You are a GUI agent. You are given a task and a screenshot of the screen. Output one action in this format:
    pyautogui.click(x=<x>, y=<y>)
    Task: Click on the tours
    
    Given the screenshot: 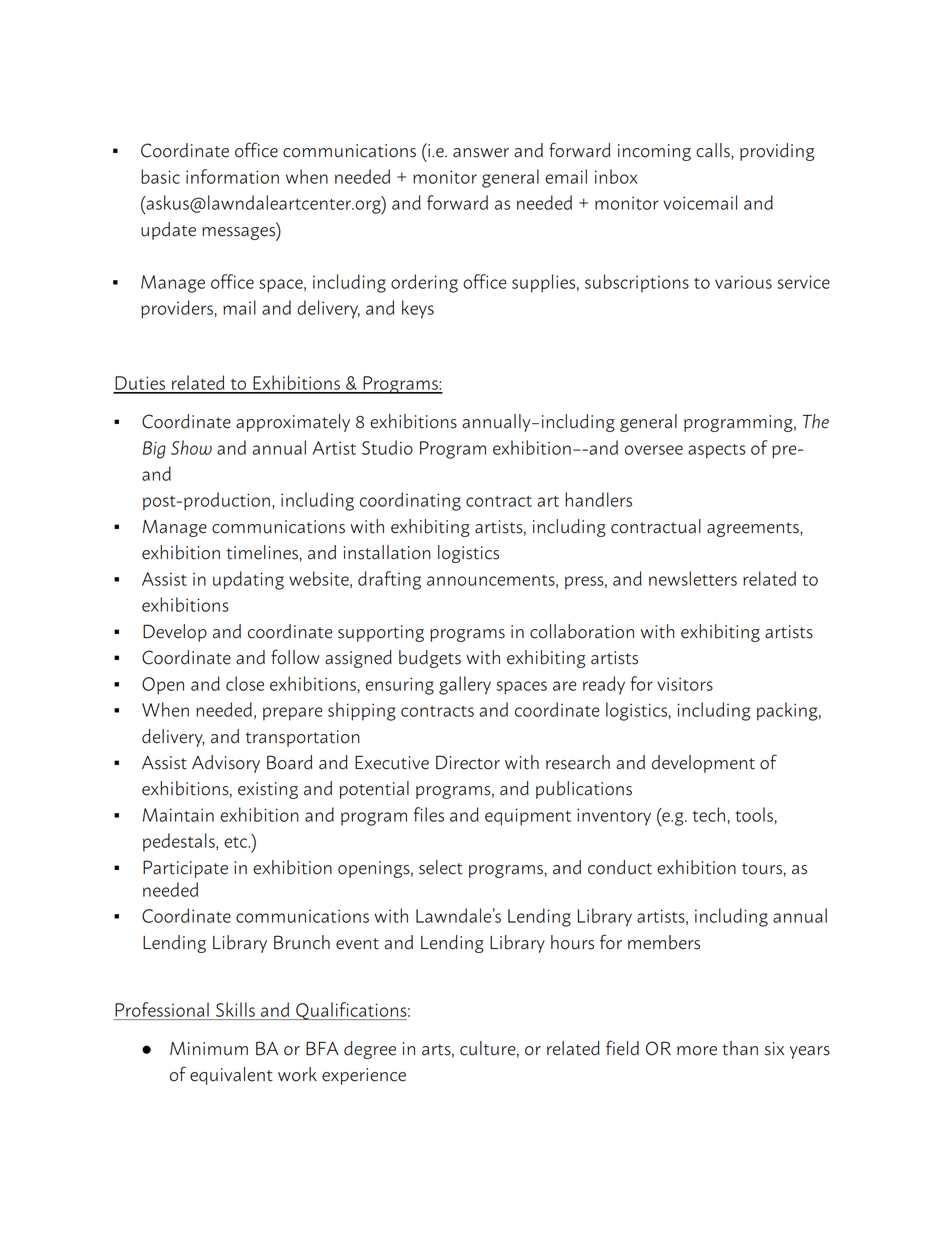 What is the action you would take?
    pyautogui.click(x=762, y=869)
